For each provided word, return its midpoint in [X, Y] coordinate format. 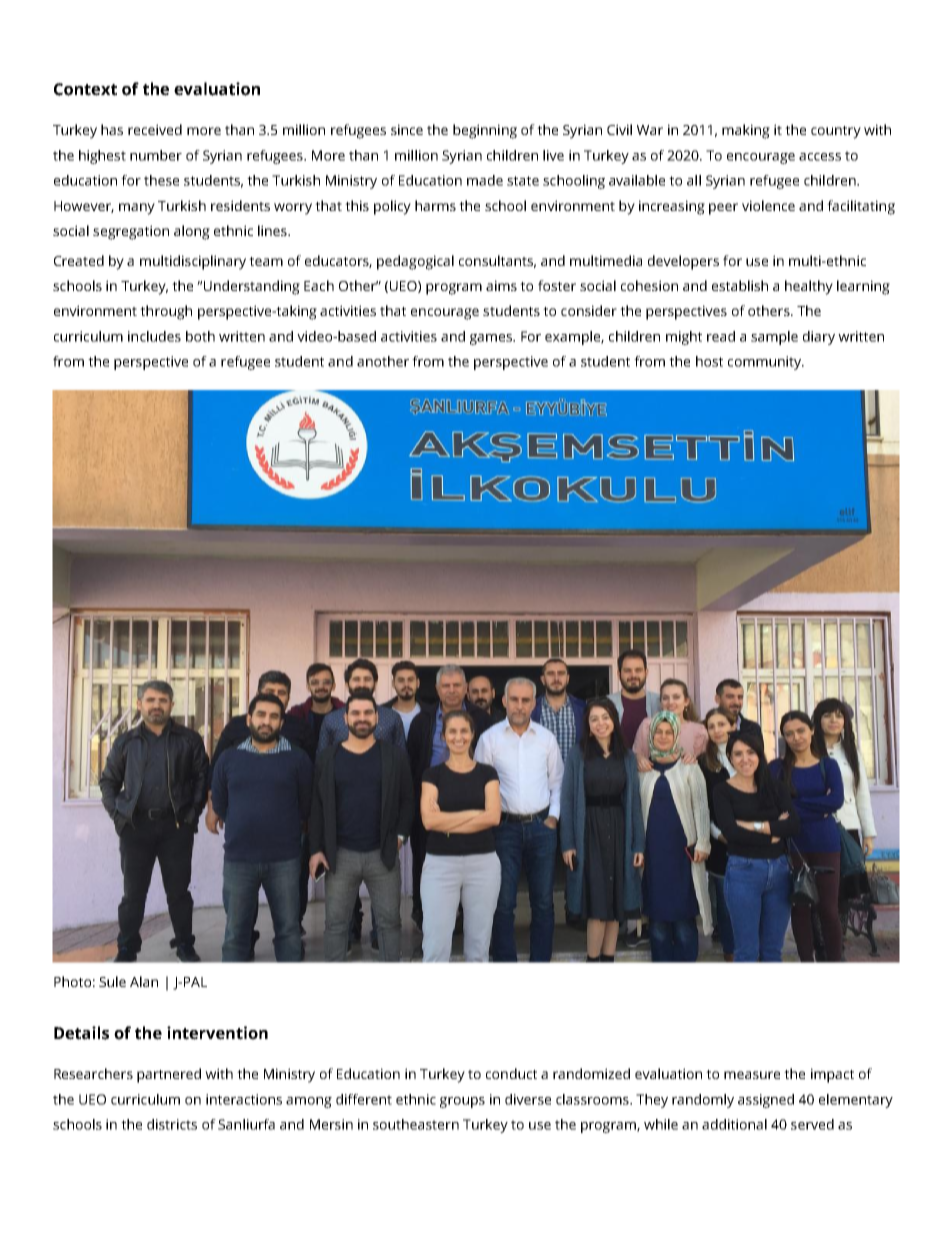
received [155, 129]
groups [462, 1102]
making [746, 131]
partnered [169, 1075]
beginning [485, 131]
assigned [766, 1101]
